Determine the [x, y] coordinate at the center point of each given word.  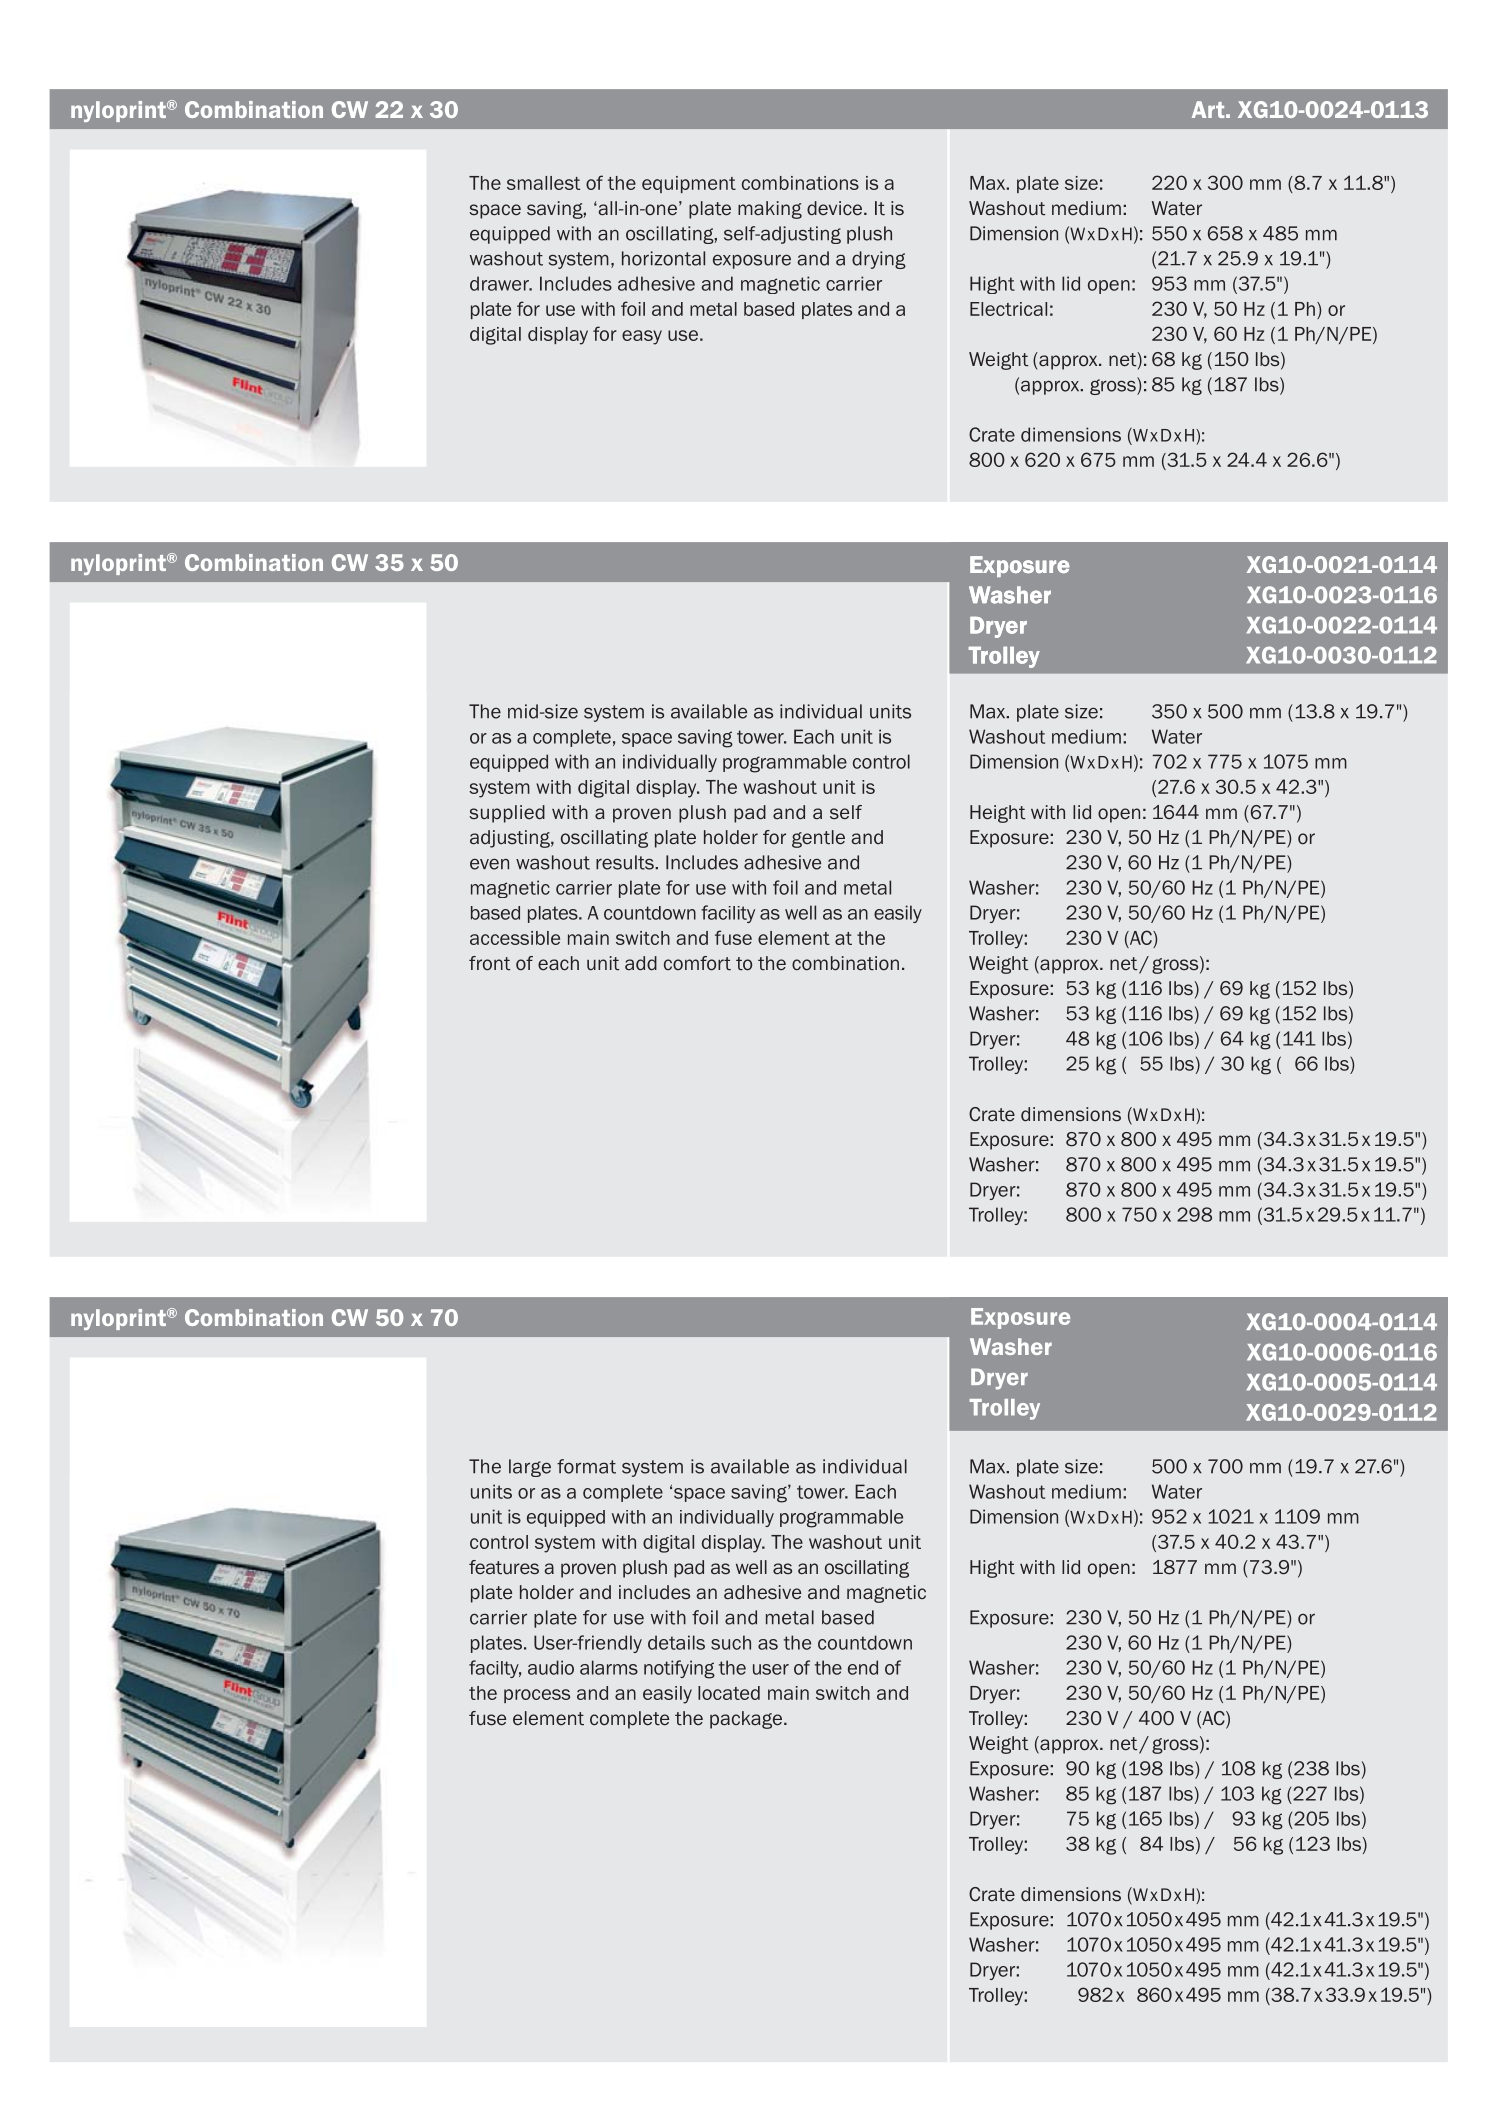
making [770, 210]
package [746, 1720]
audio [551, 1667]
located [729, 1693]
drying [879, 260]
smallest [543, 183]
